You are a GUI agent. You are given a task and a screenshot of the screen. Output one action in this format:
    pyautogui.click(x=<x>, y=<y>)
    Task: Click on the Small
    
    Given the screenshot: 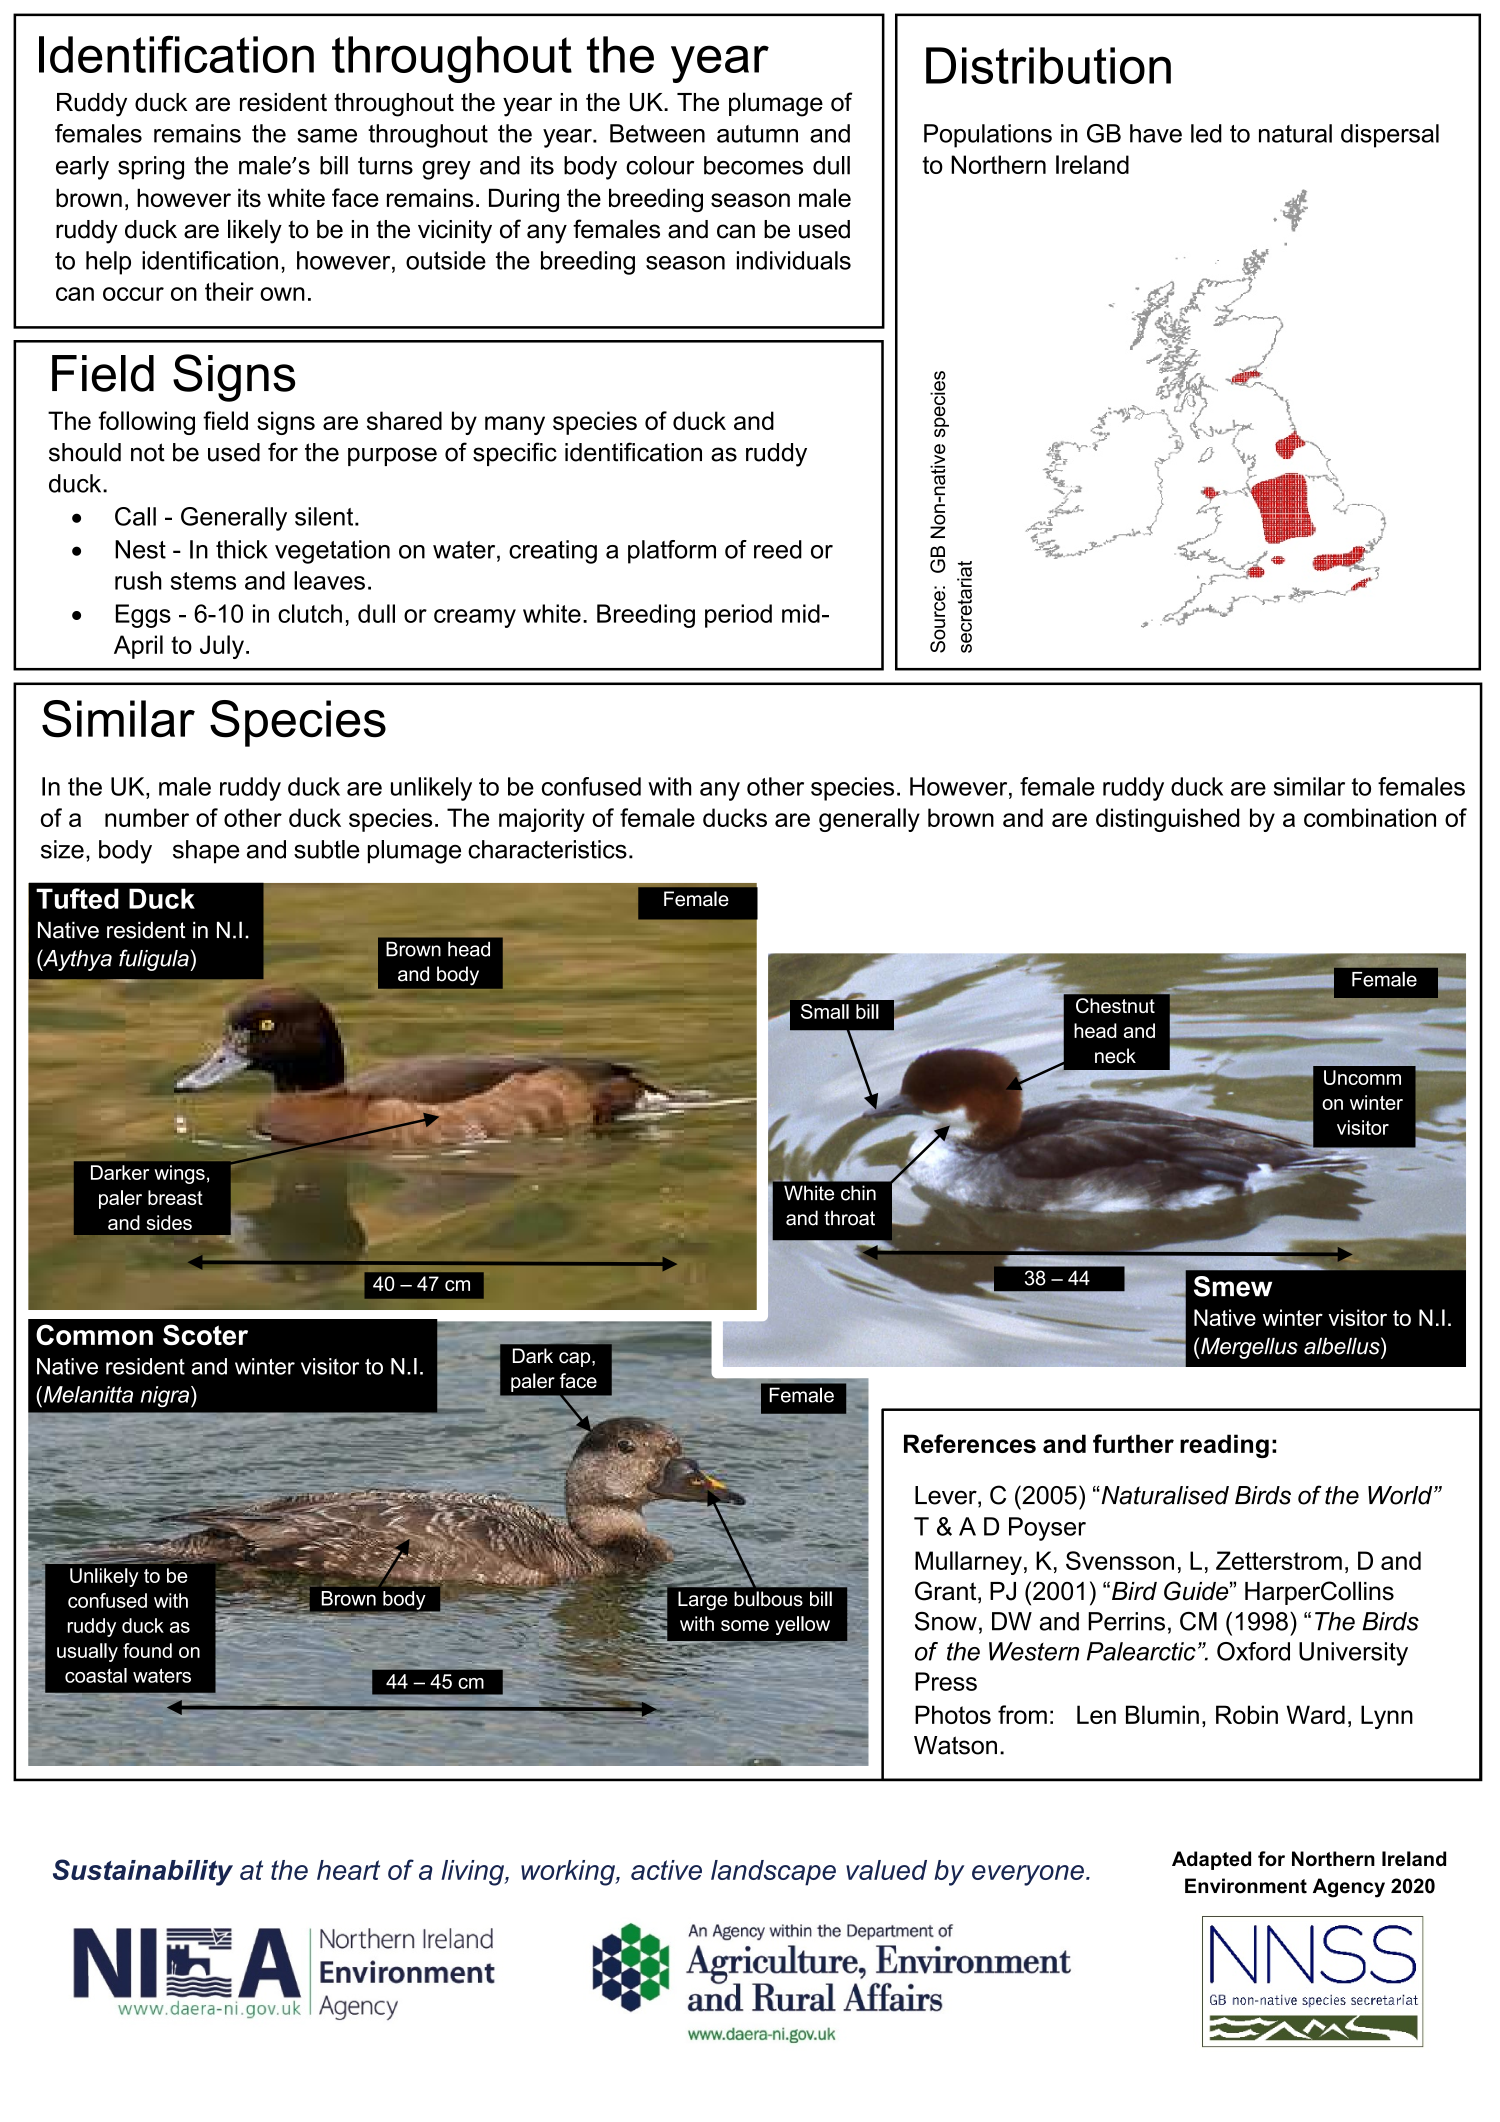 What is the action you would take?
    pyautogui.click(x=825, y=1011)
